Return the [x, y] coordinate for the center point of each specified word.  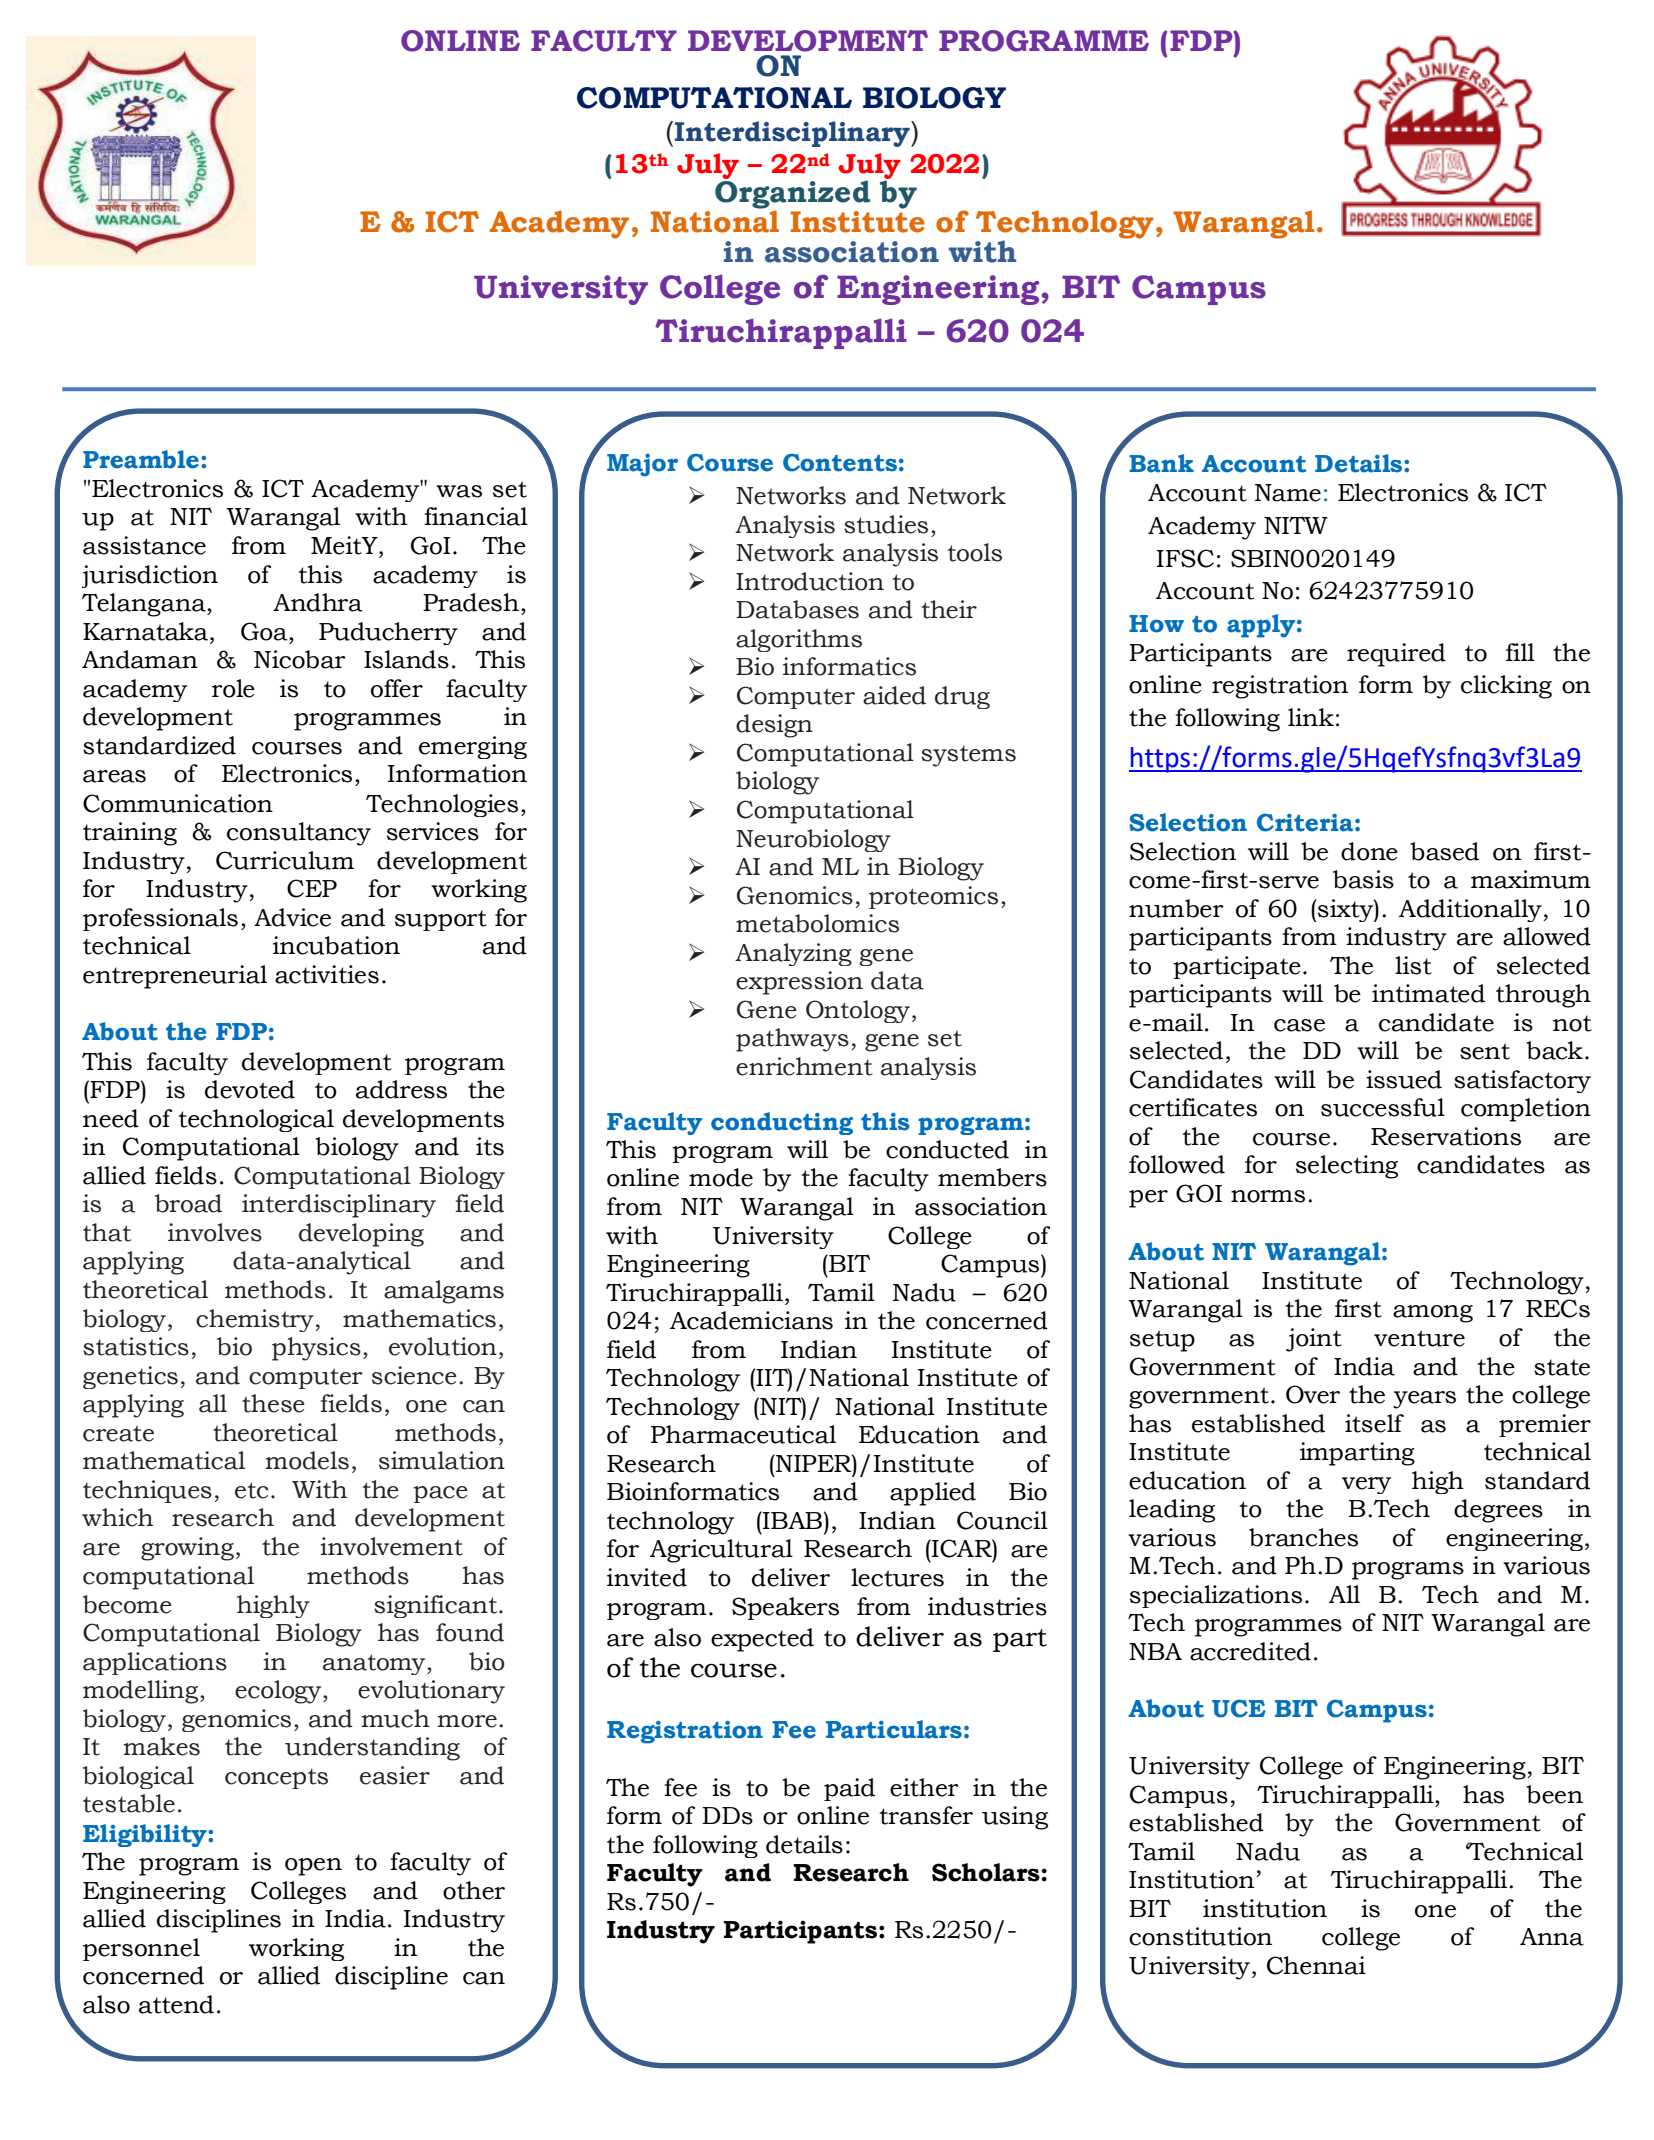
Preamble [141, 459]
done [1369, 851]
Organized [792, 195]
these [273, 1403]
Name [1288, 493]
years [1424, 1400]
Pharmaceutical [743, 1434]
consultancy [299, 834]
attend [176, 2004]
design [774, 726]
